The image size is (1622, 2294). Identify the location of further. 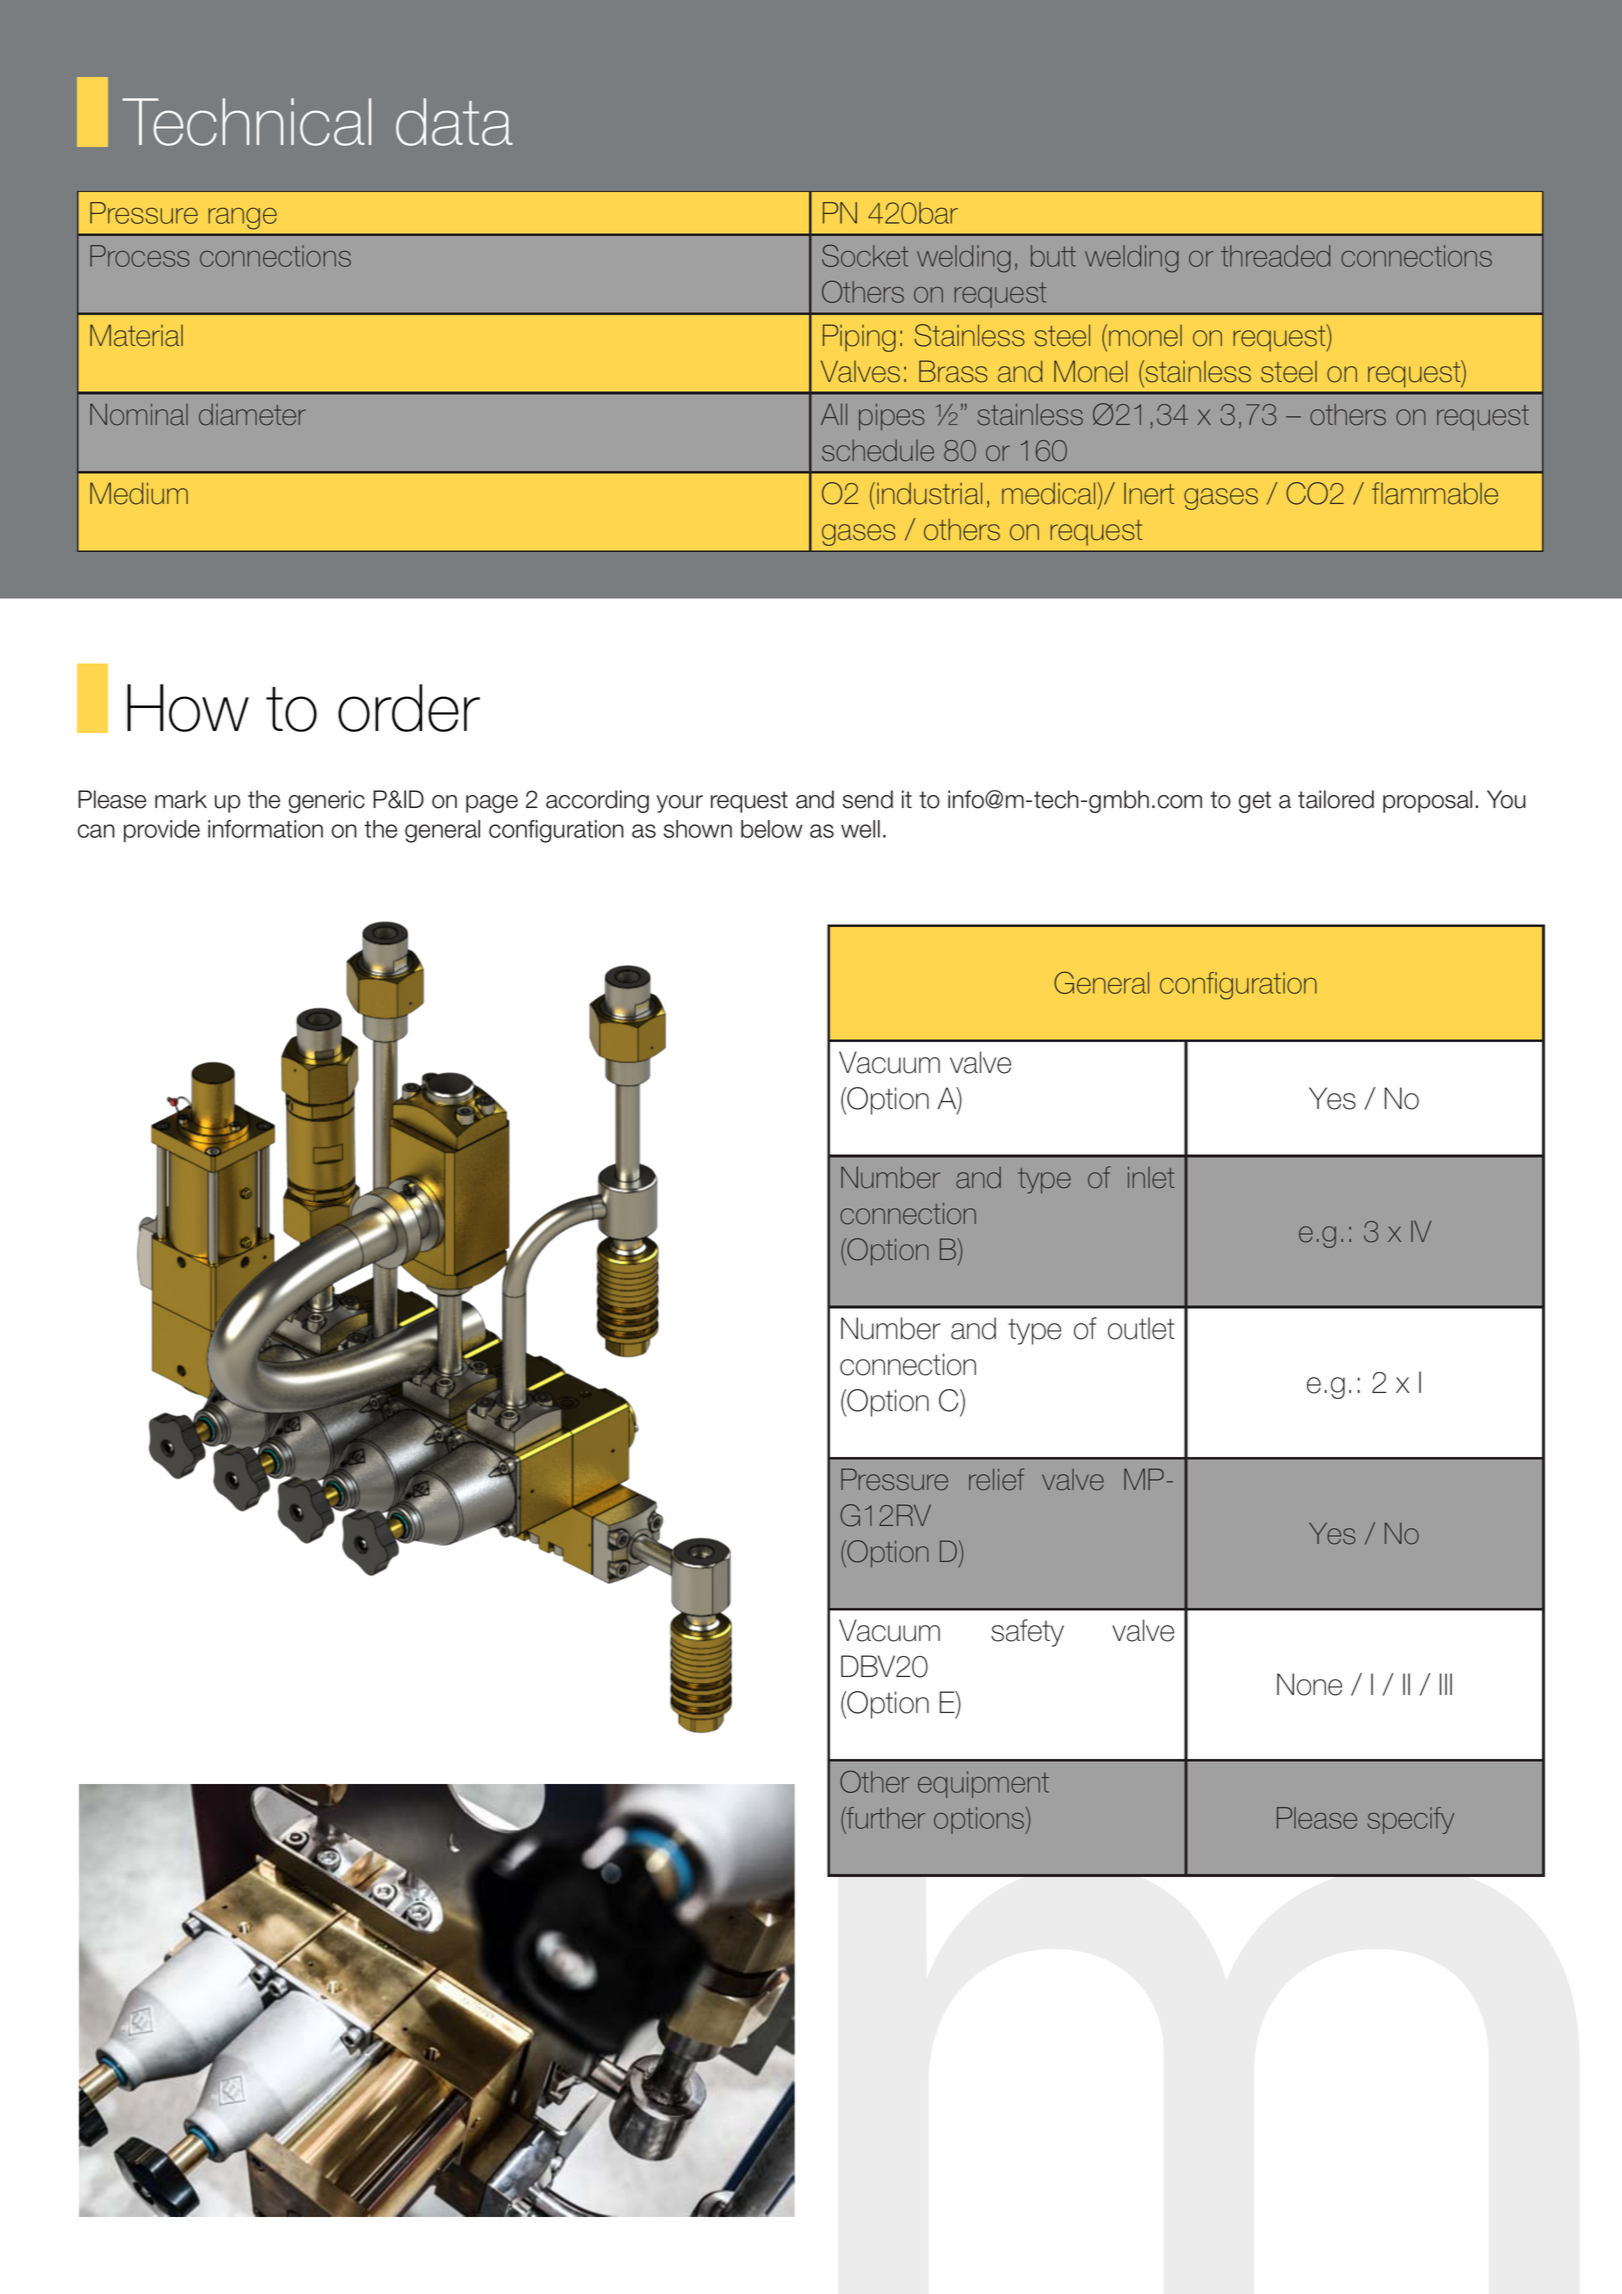
(884, 1819).
